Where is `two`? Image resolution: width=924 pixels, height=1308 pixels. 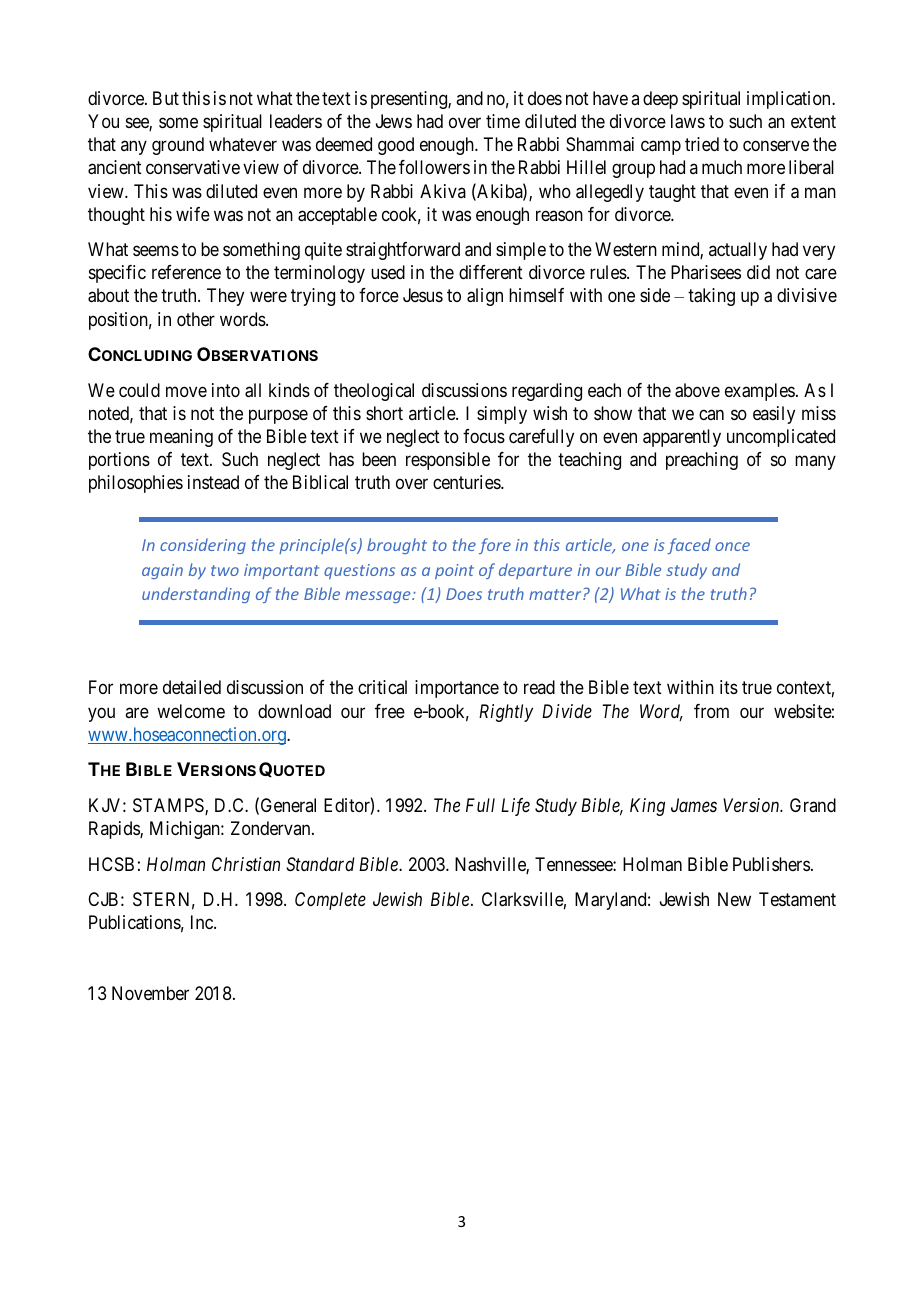 two is located at coordinates (225, 570).
